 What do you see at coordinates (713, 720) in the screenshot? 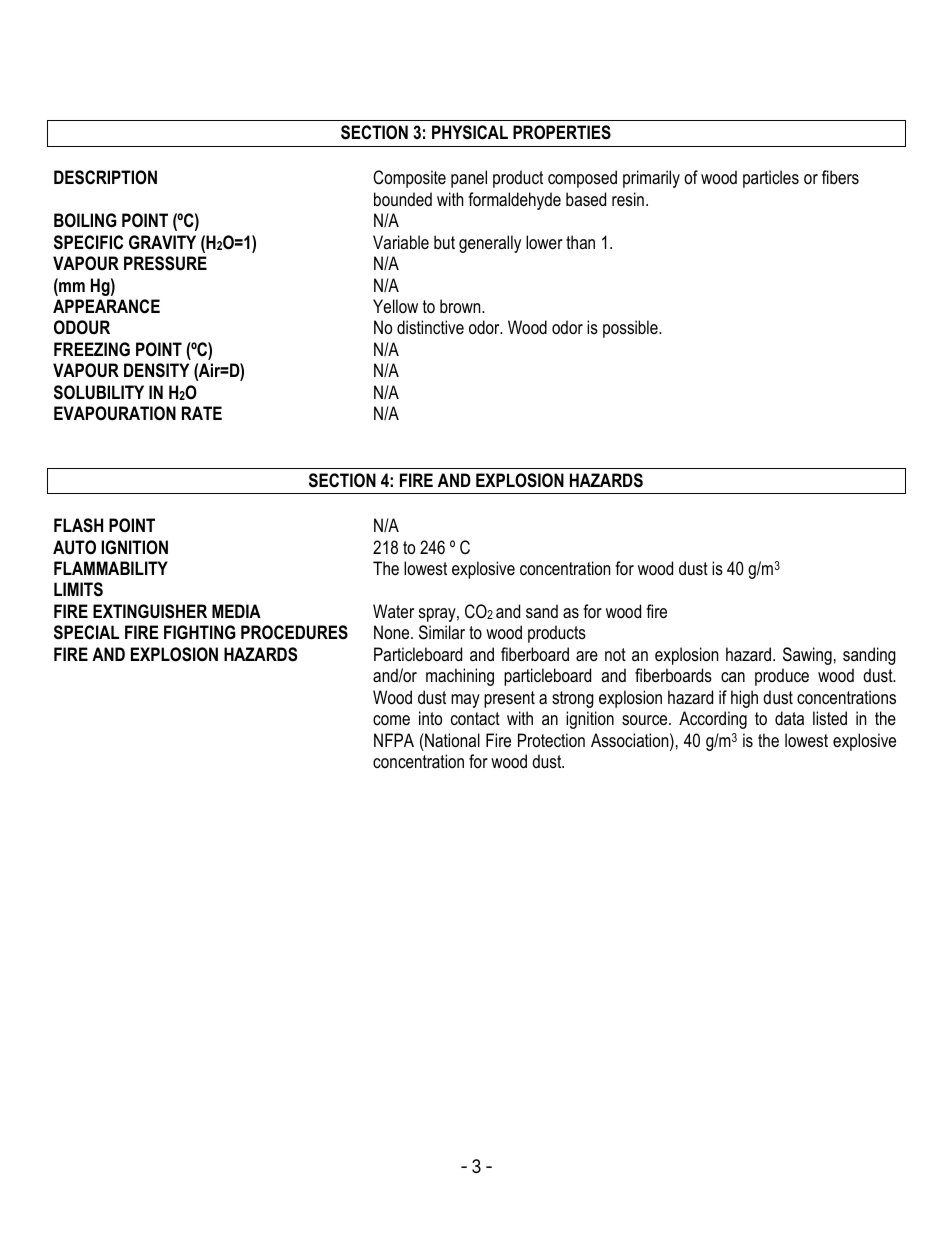
I see `According` at bounding box center [713, 720].
